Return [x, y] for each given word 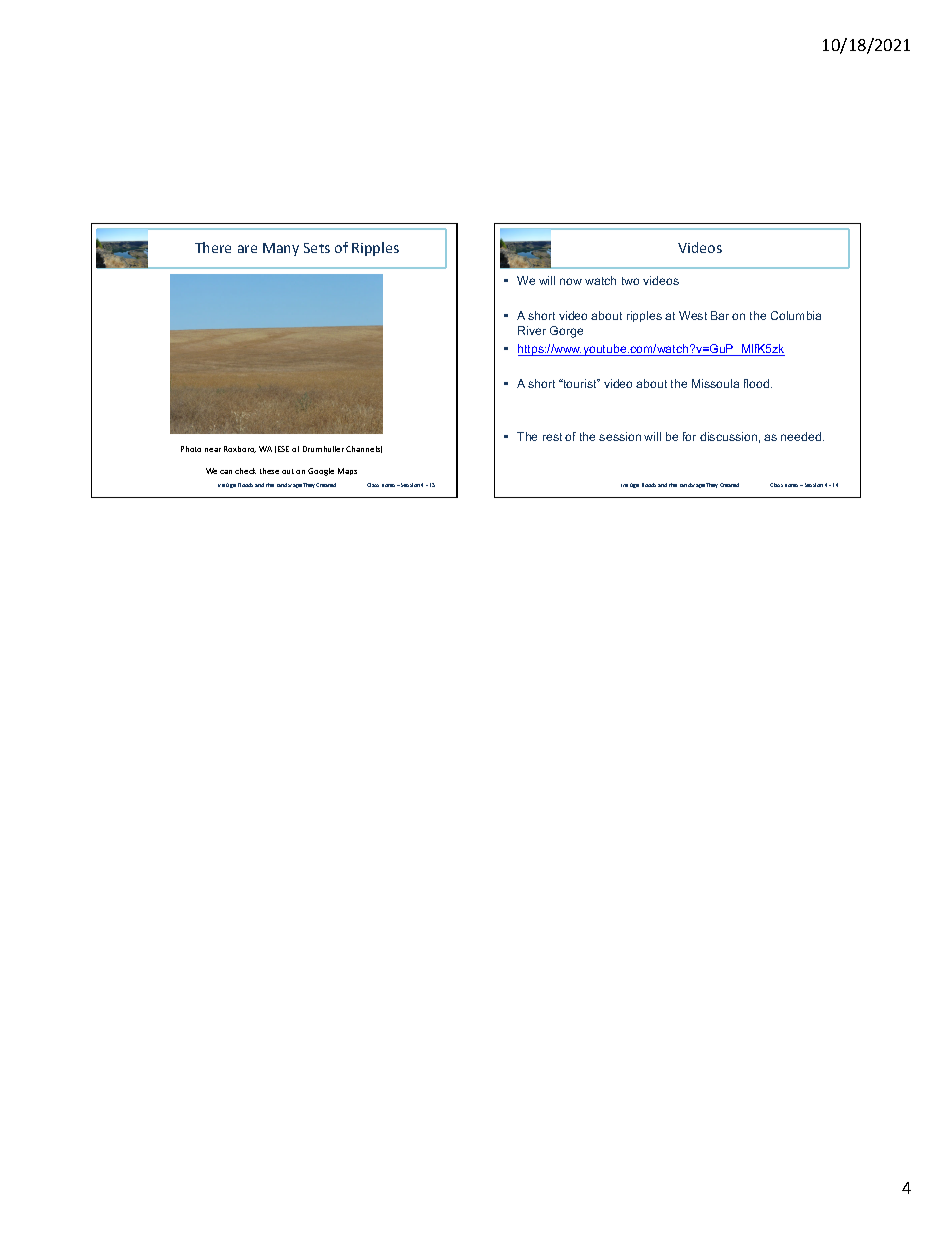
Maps [347, 471]
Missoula [715, 383]
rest [552, 437]
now [571, 281]
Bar [720, 315]
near [213, 450]
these [269, 471]
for [689, 436]
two [630, 281]
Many [281, 249]
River [532, 330]
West [693, 315]
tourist [580, 383]
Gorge [566, 332]
